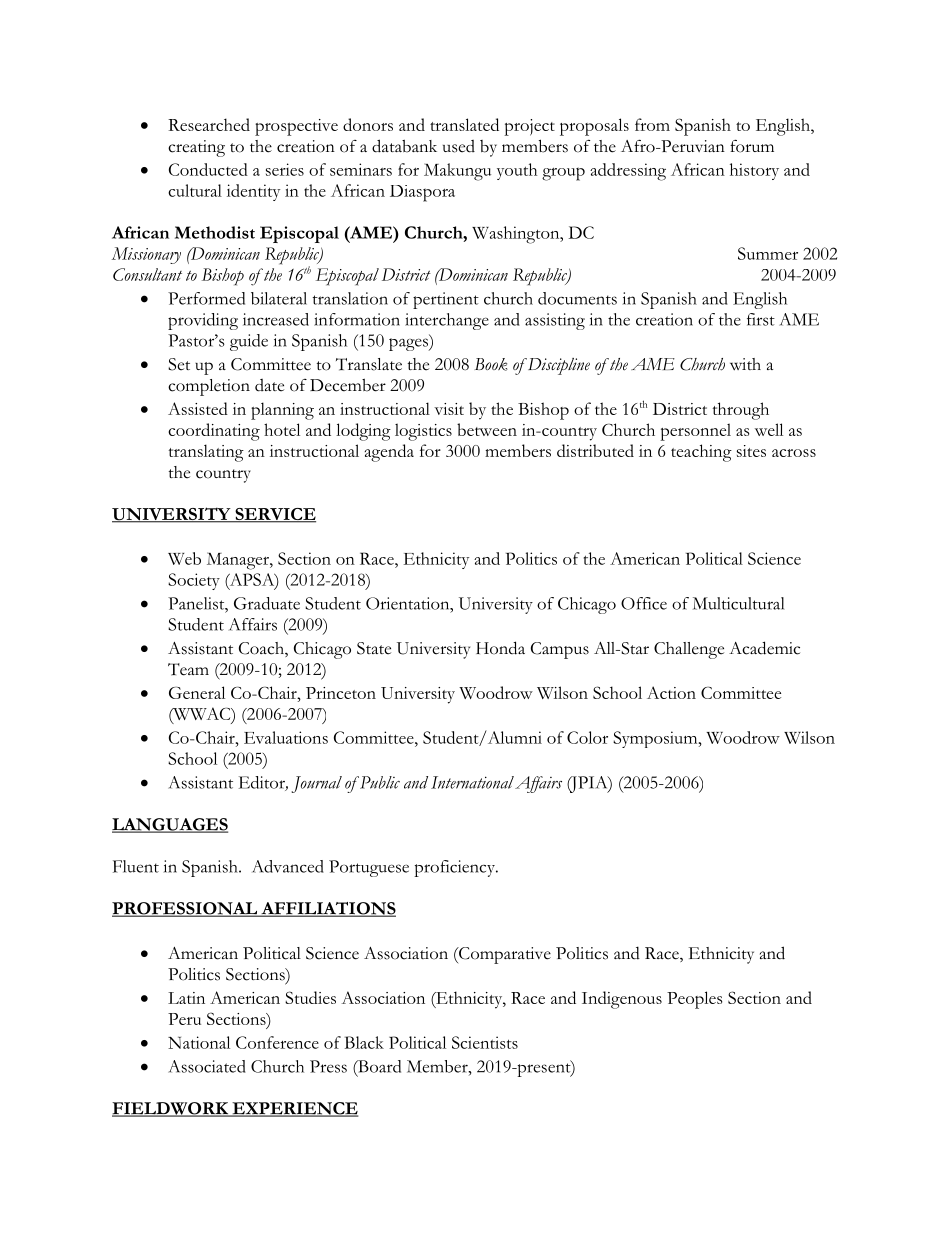 This screenshot has width=952, height=1233. I want to click on coordinating, so click(214, 432).
